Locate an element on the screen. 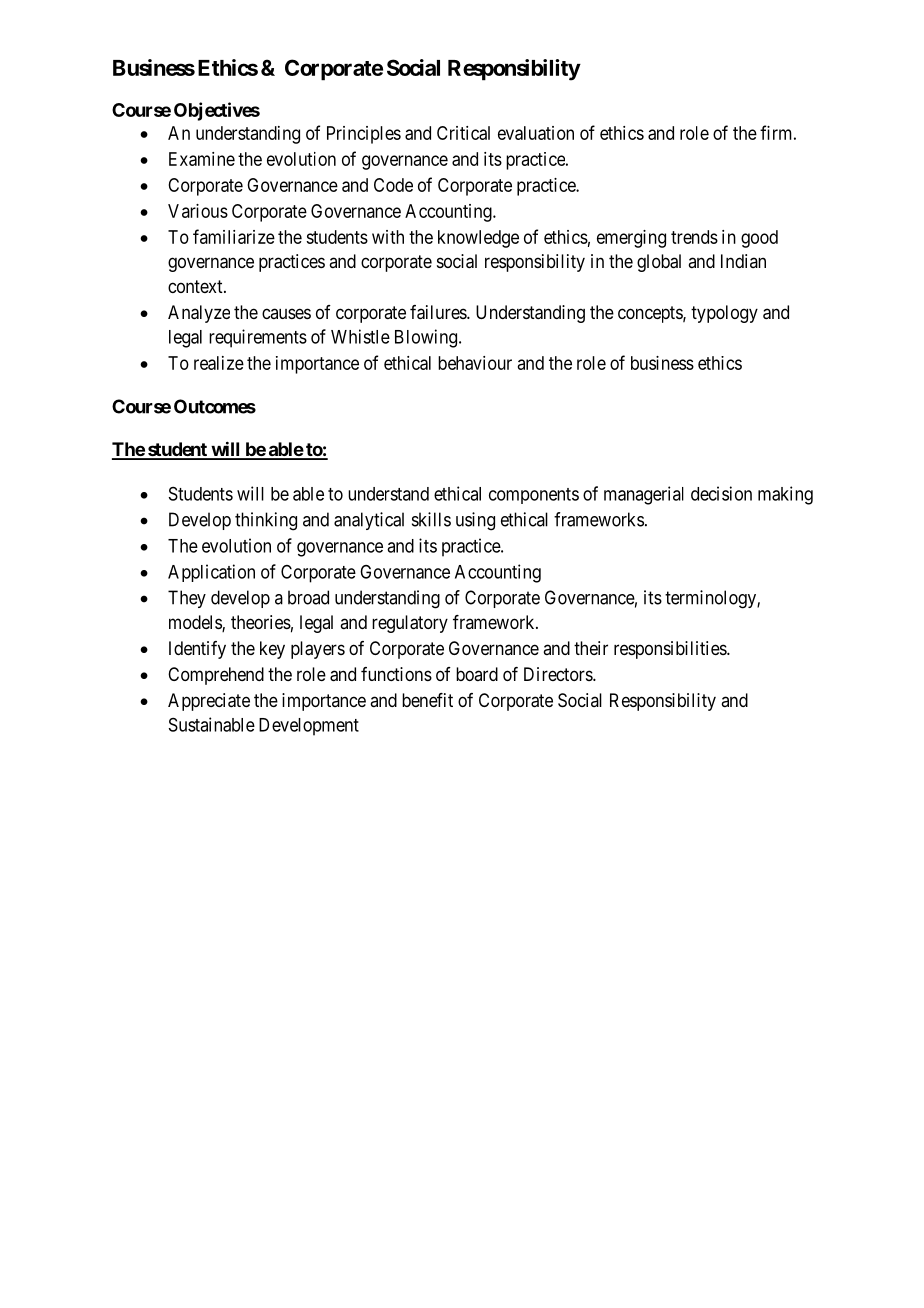  evaluation is located at coordinates (536, 133).
